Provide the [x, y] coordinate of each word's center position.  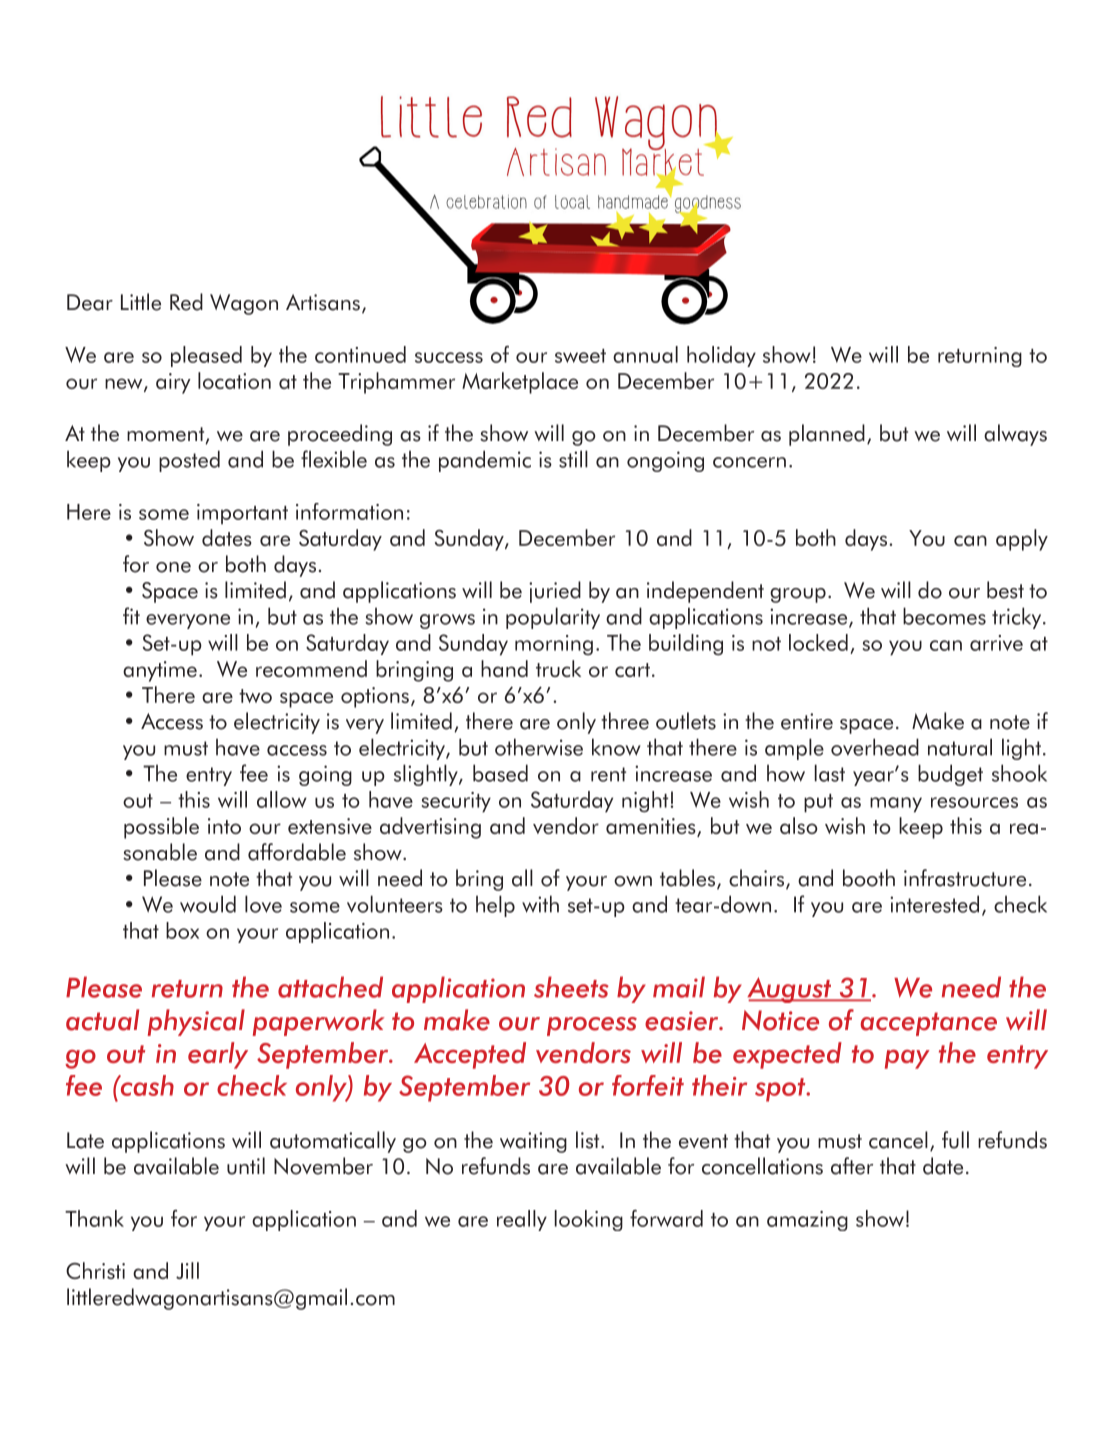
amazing [807, 1221]
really [522, 1220]
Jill [187, 1270]
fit [131, 616]
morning [554, 645]
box [182, 930]
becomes [944, 616]
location [234, 380]
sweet [580, 356]
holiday [721, 356]
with [540, 904]
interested [934, 904]
